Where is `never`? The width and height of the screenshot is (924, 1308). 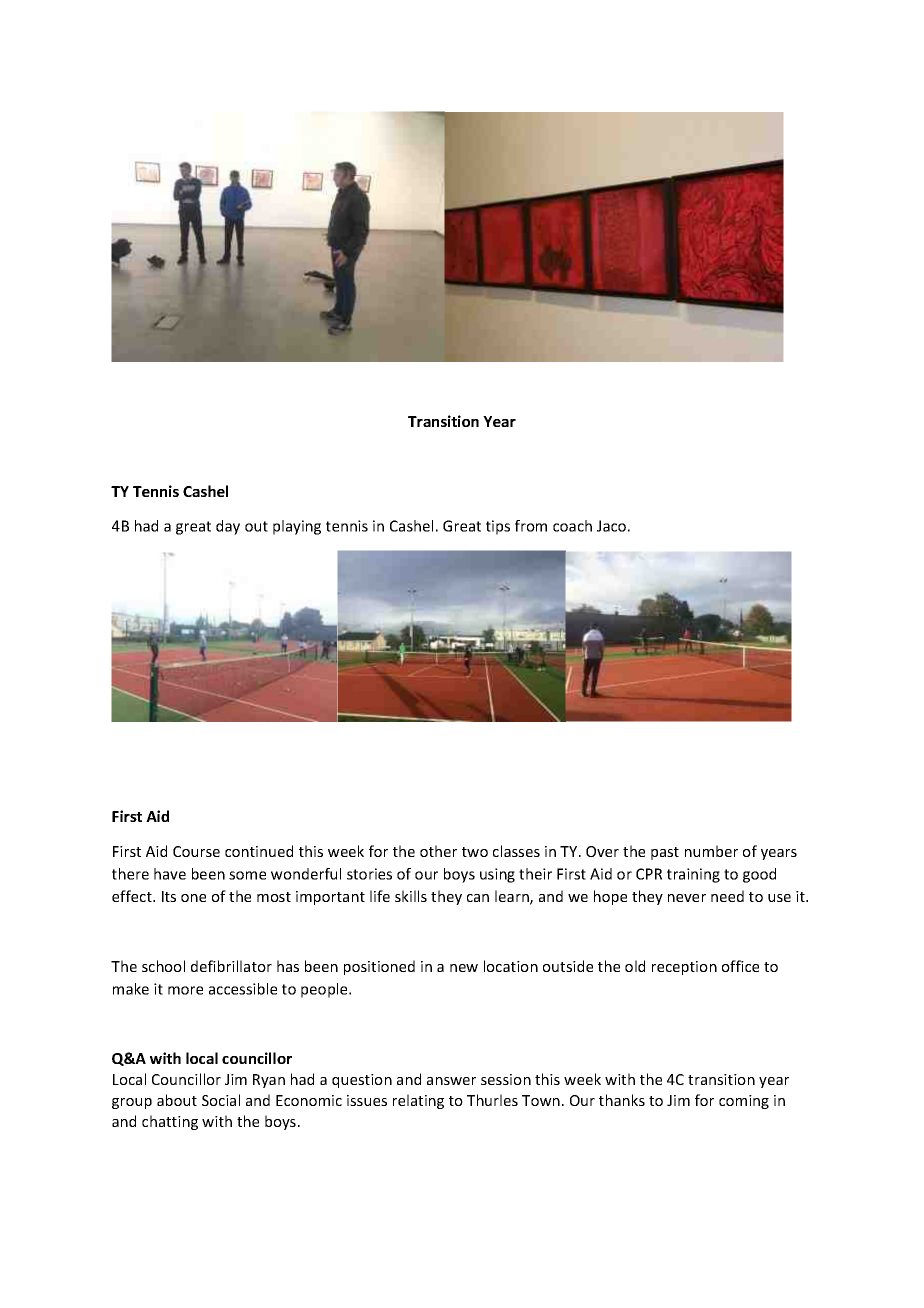 never is located at coordinates (687, 898).
